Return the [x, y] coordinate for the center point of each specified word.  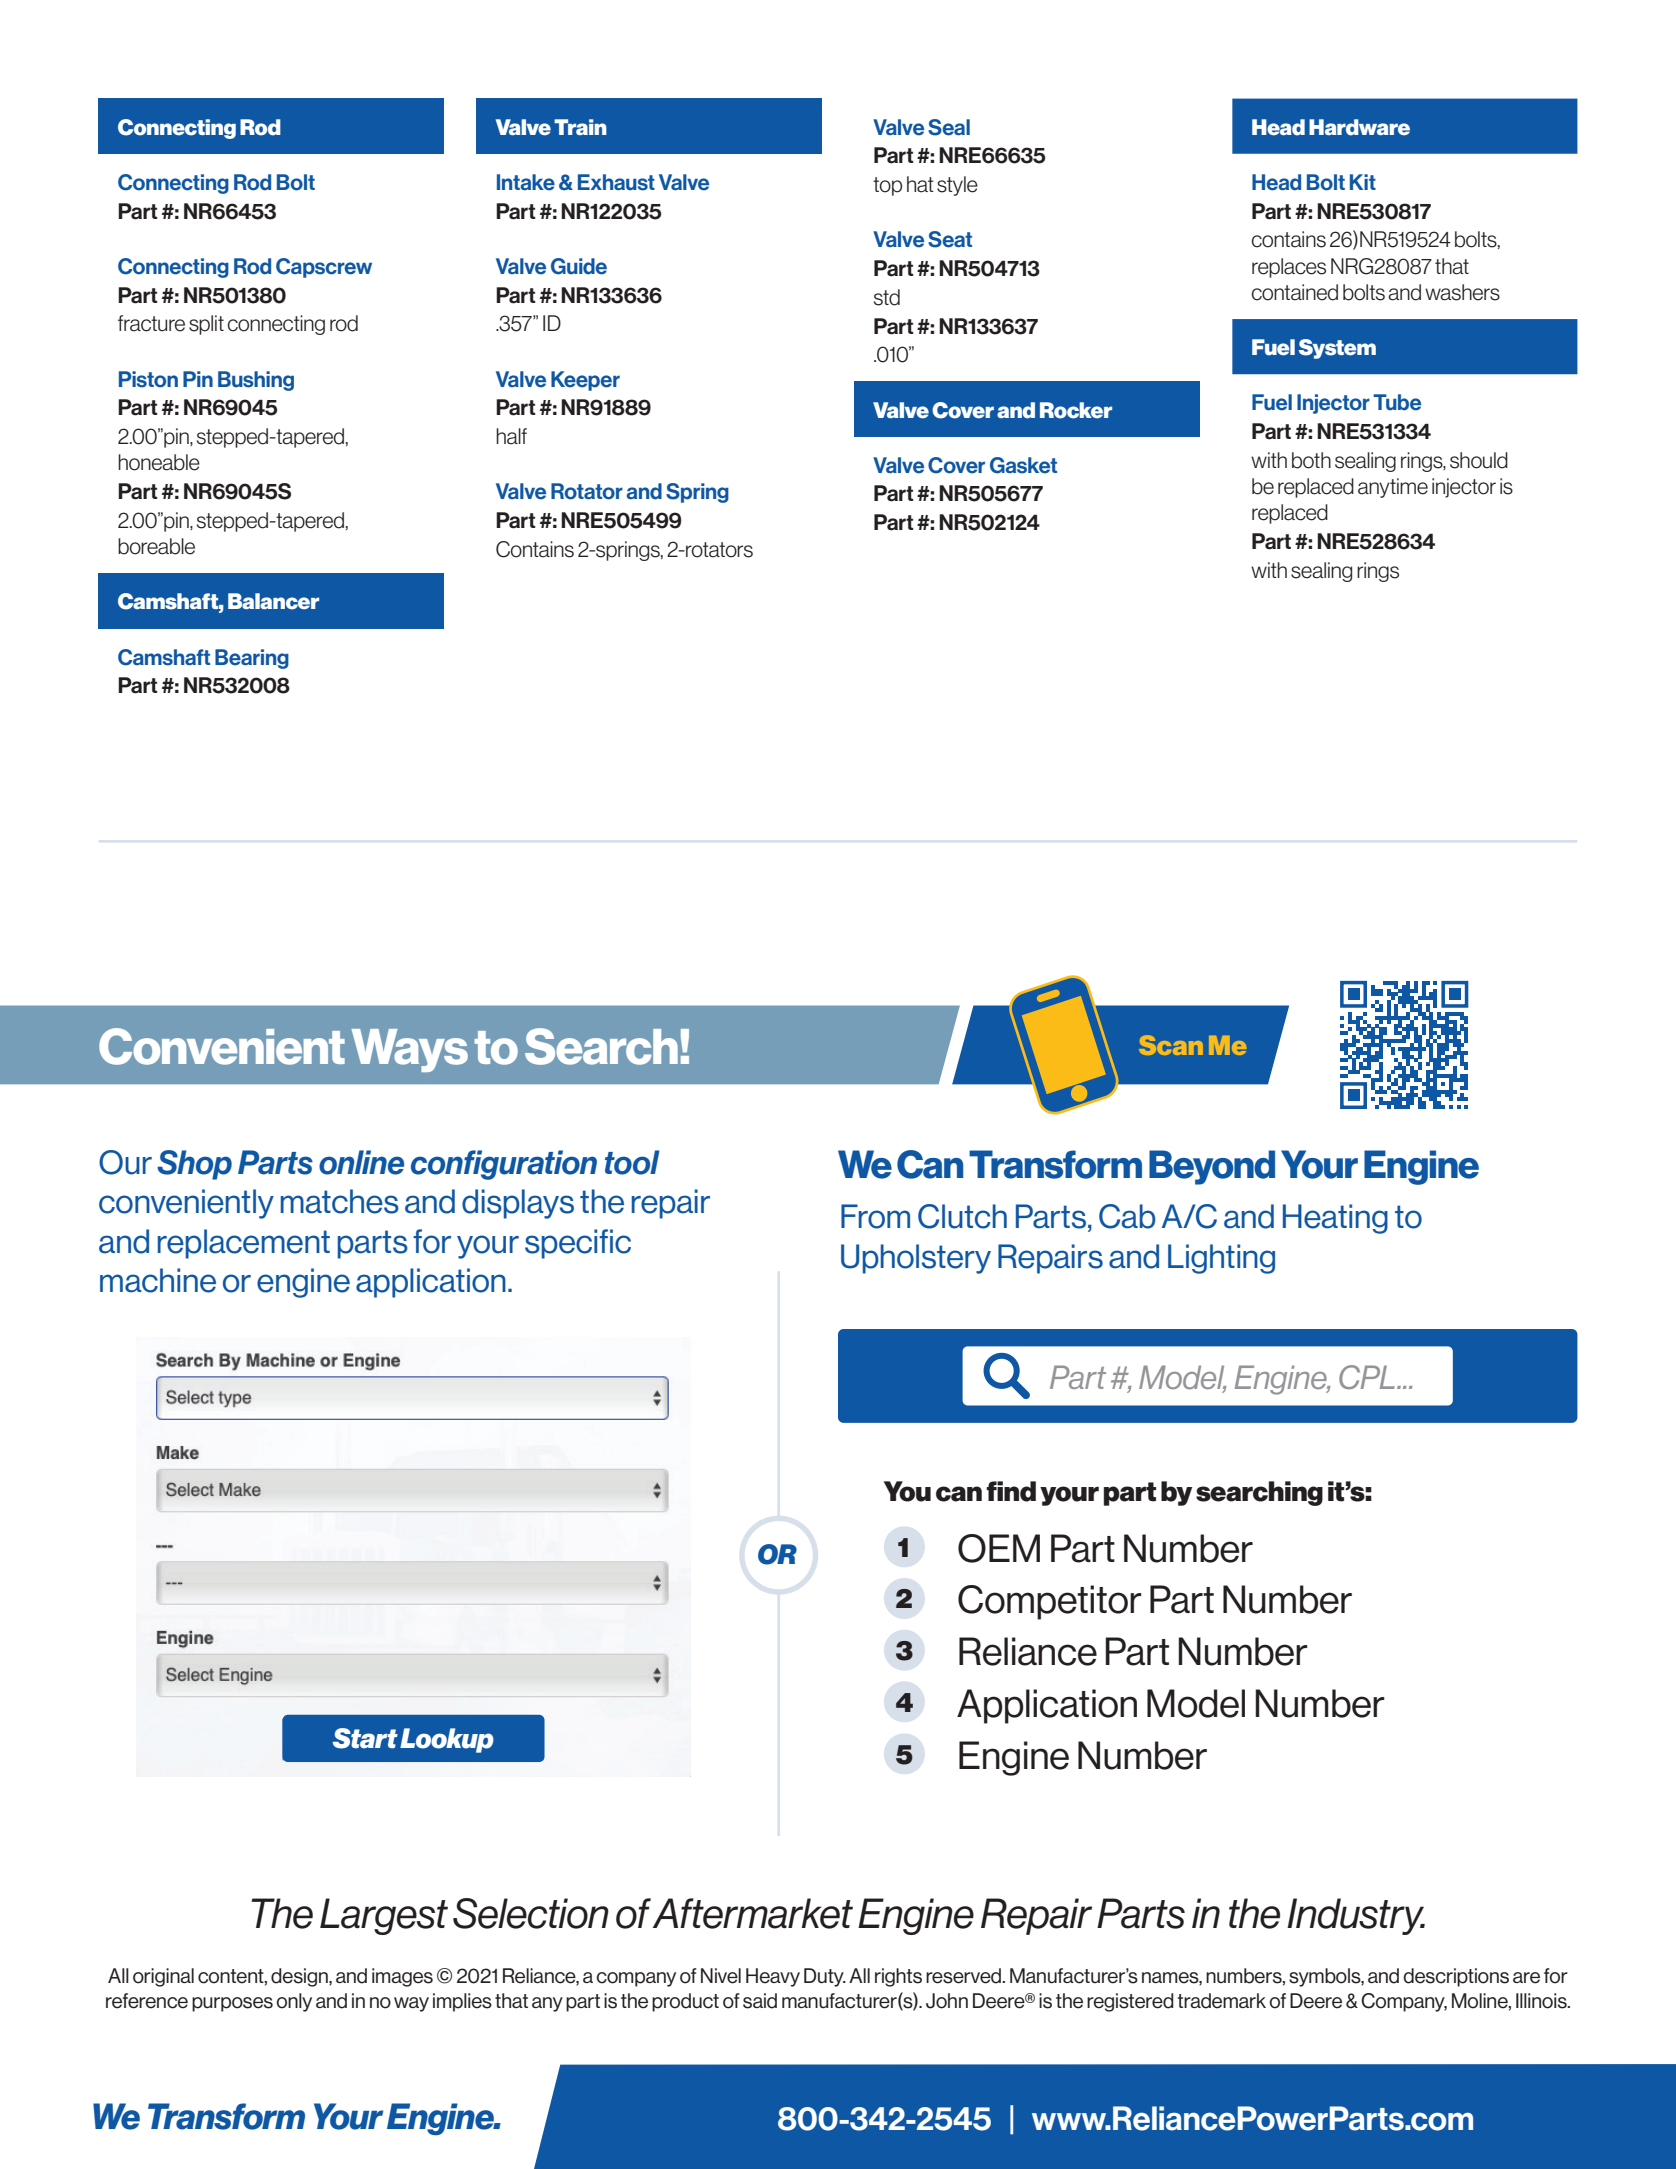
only [294, 2002]
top [887, 186]
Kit [1363, 182]
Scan [1171, 1045]
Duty [825, 1977]
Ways [409, 1050]
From [875, 1216]
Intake [526, 182]
